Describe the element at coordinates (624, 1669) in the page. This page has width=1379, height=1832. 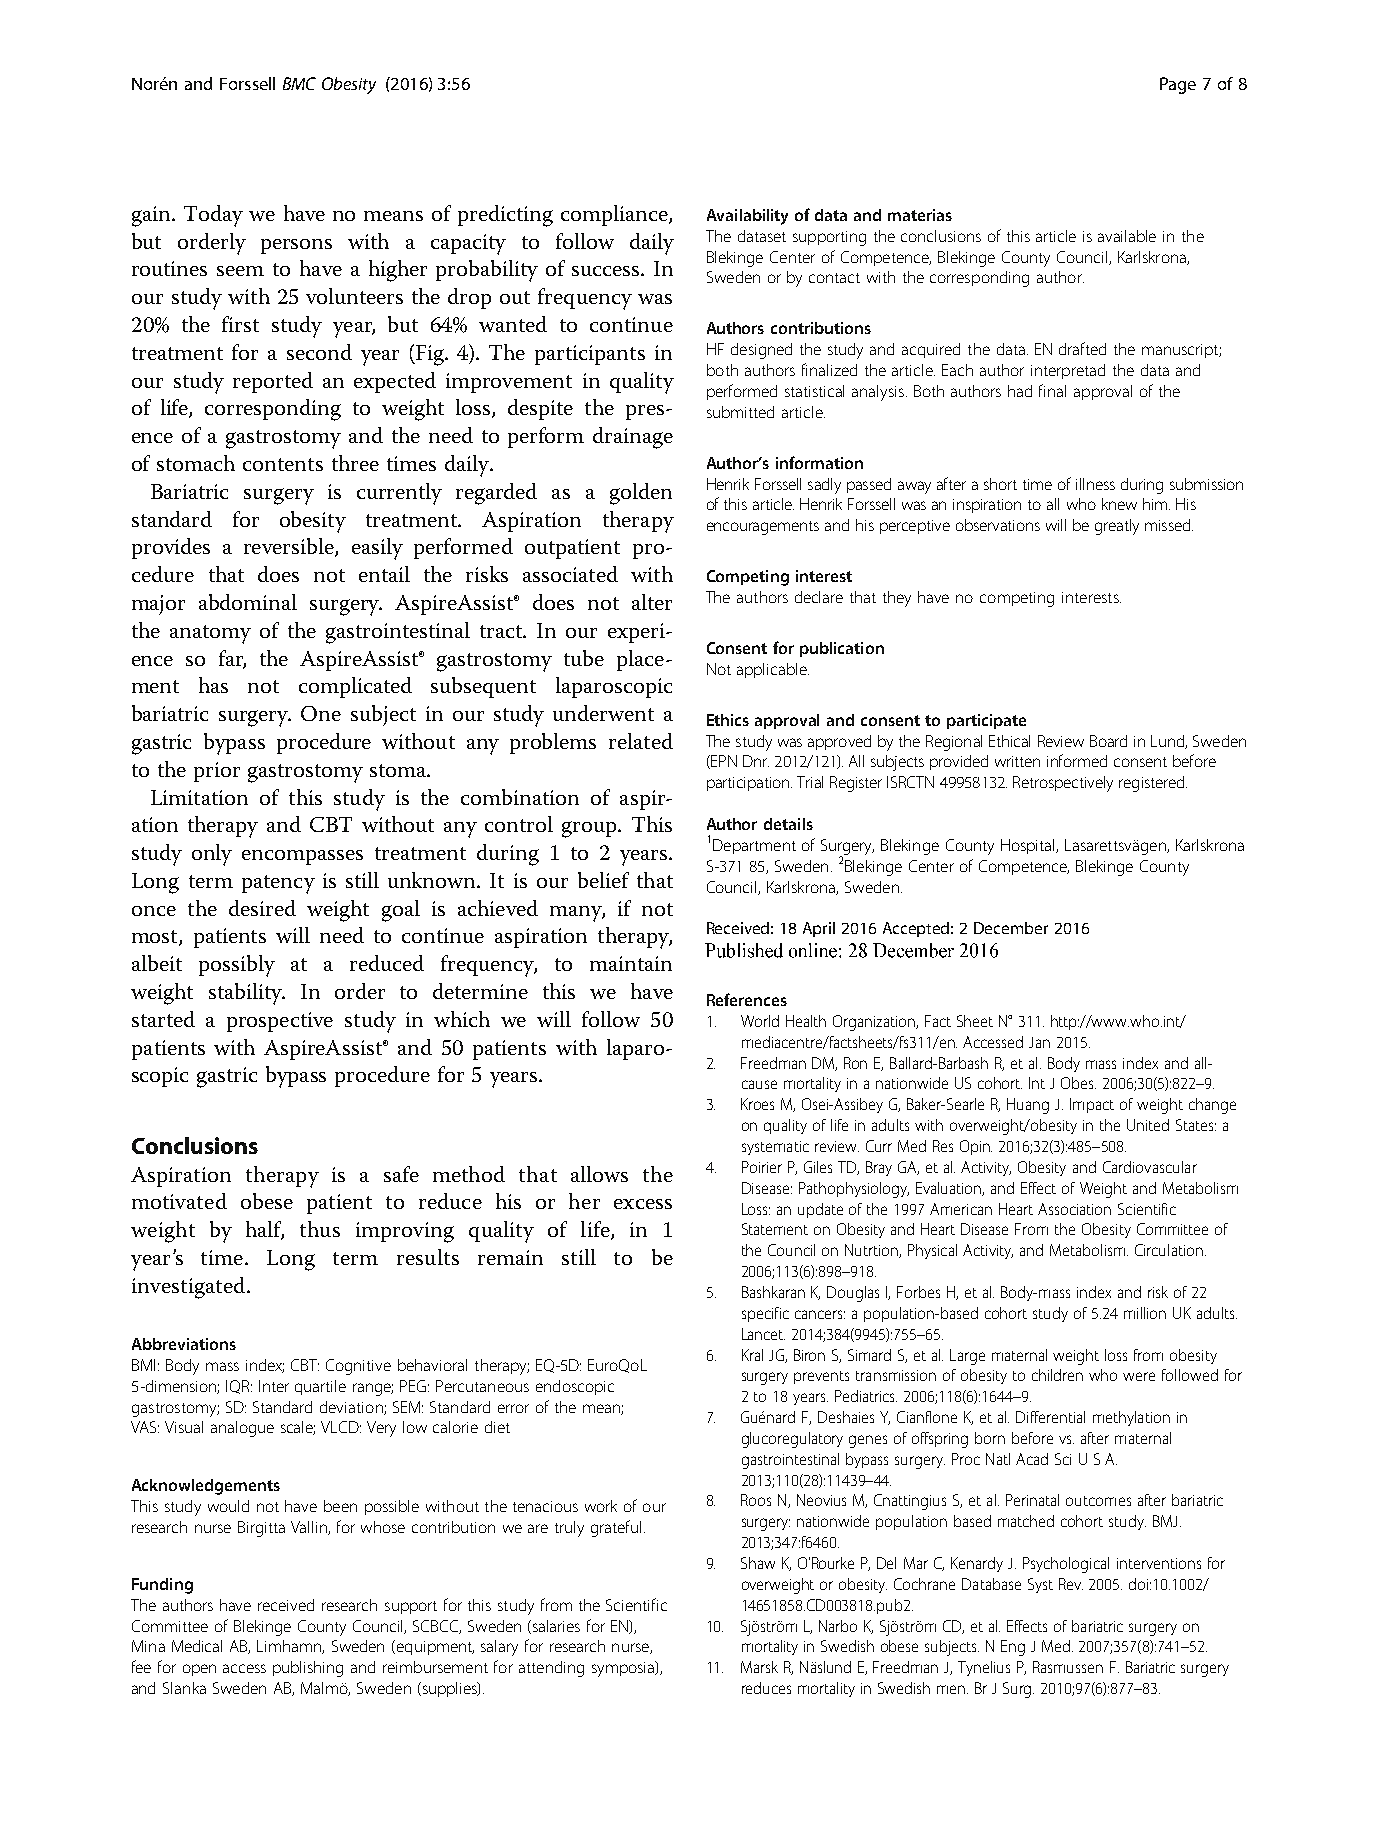
I see `symposia` at that location.
